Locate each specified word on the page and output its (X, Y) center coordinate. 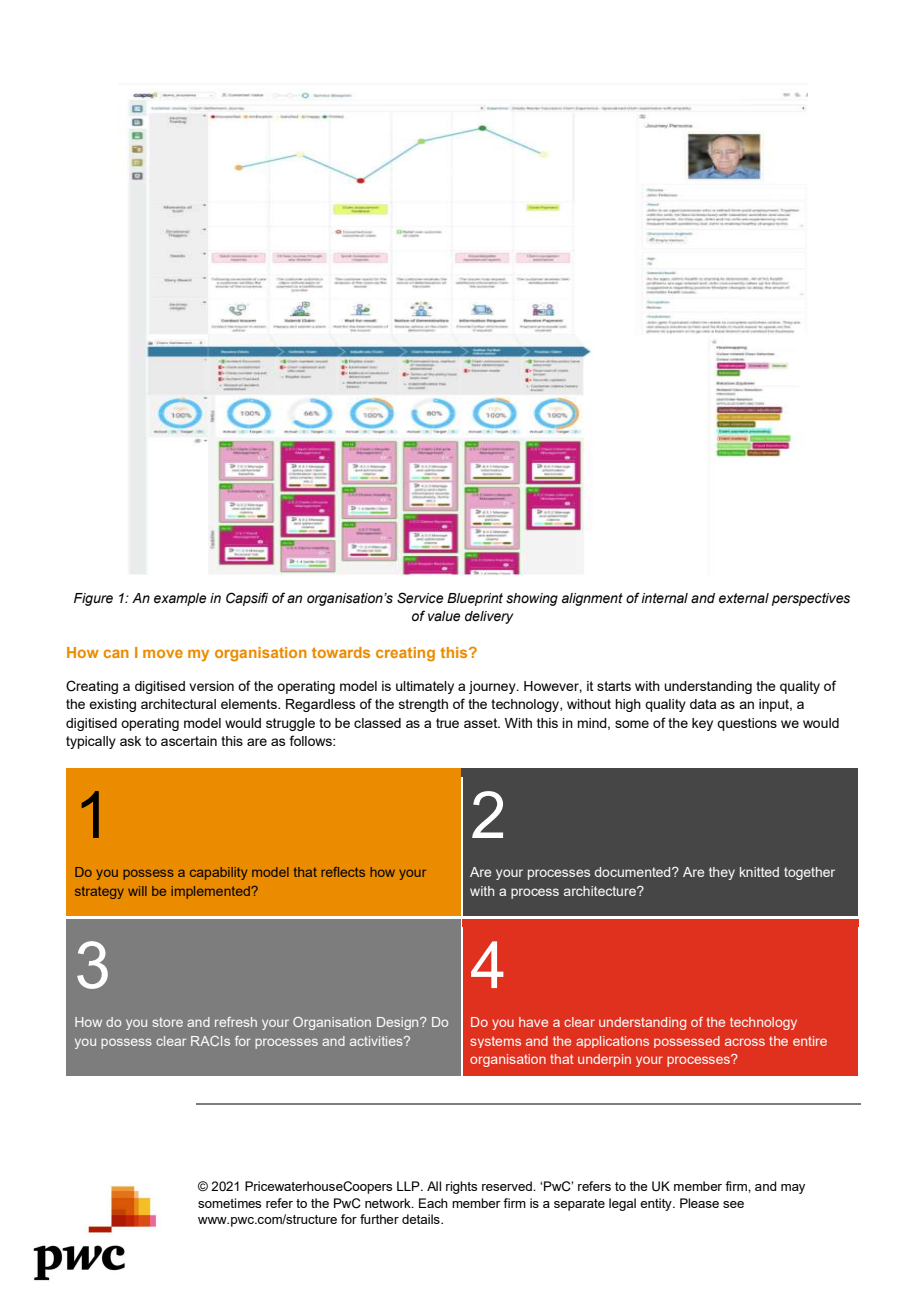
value (444, 616)
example (180, 599)
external (744, 598)
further (379, 1219)
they (722, 873)
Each (433, 1203)
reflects (343, 872)
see (733, 1204)
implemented (211, 892)
